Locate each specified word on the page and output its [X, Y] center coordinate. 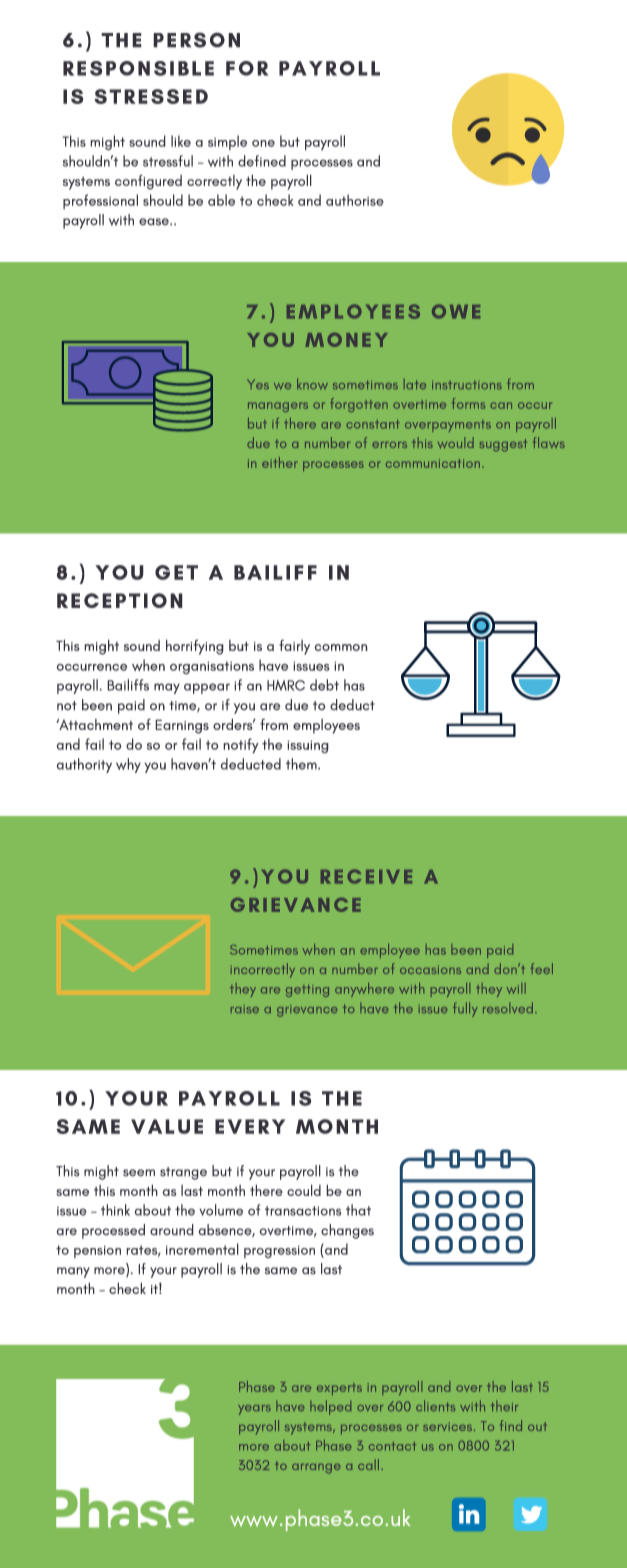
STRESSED [151, 96]
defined [262, 161]
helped [330, 1407]
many [73, 1272]
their [504, 1406]
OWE [456, 311]
